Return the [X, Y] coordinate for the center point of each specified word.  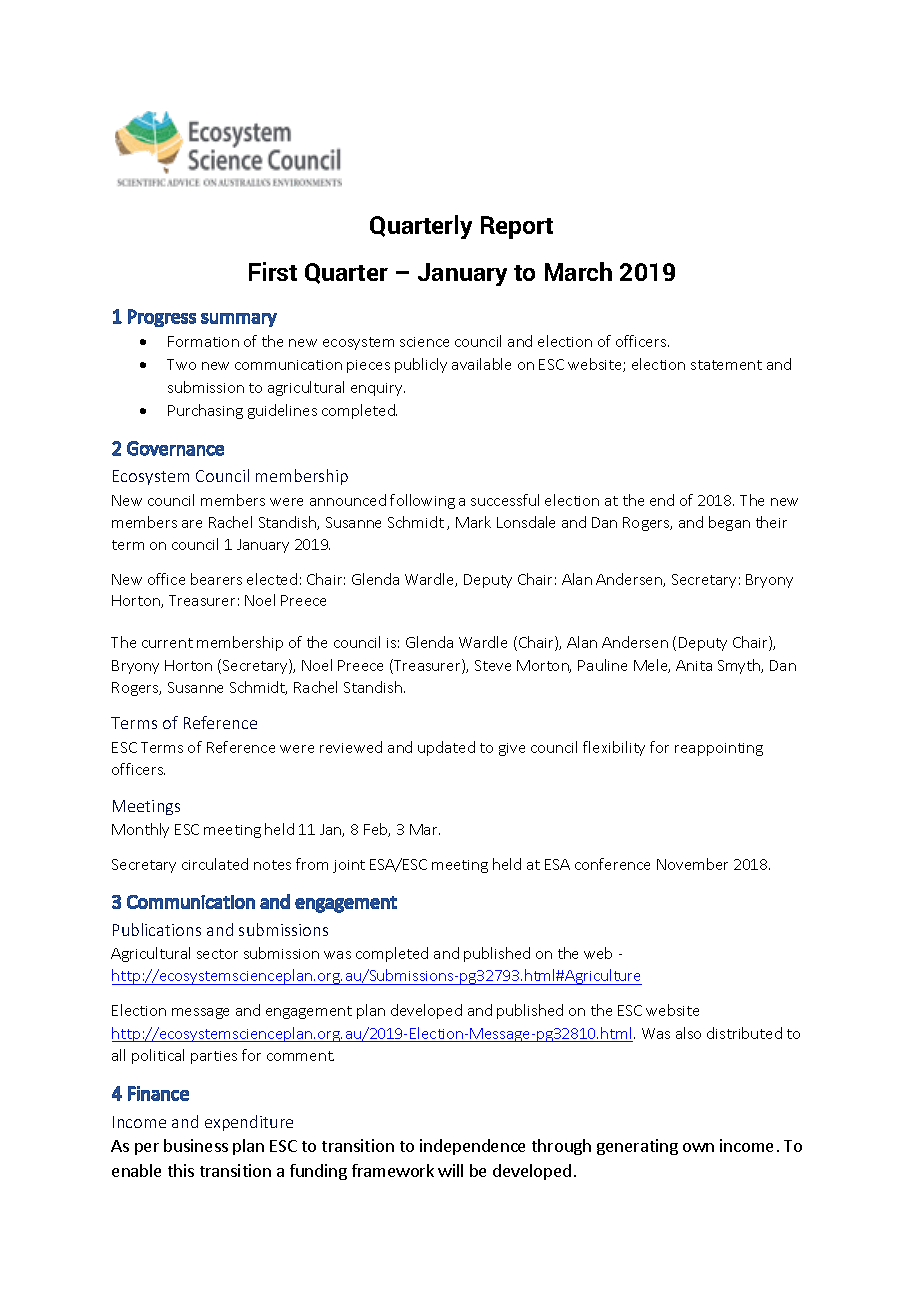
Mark [473, 522]
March [578, 271]
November [692, 864]
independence [472, 1147]
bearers [216, 579]
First [273, 271]
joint [349, 866]
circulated [215, 864]
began [729, 523]
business [196, 1145]
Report [517, 227]
